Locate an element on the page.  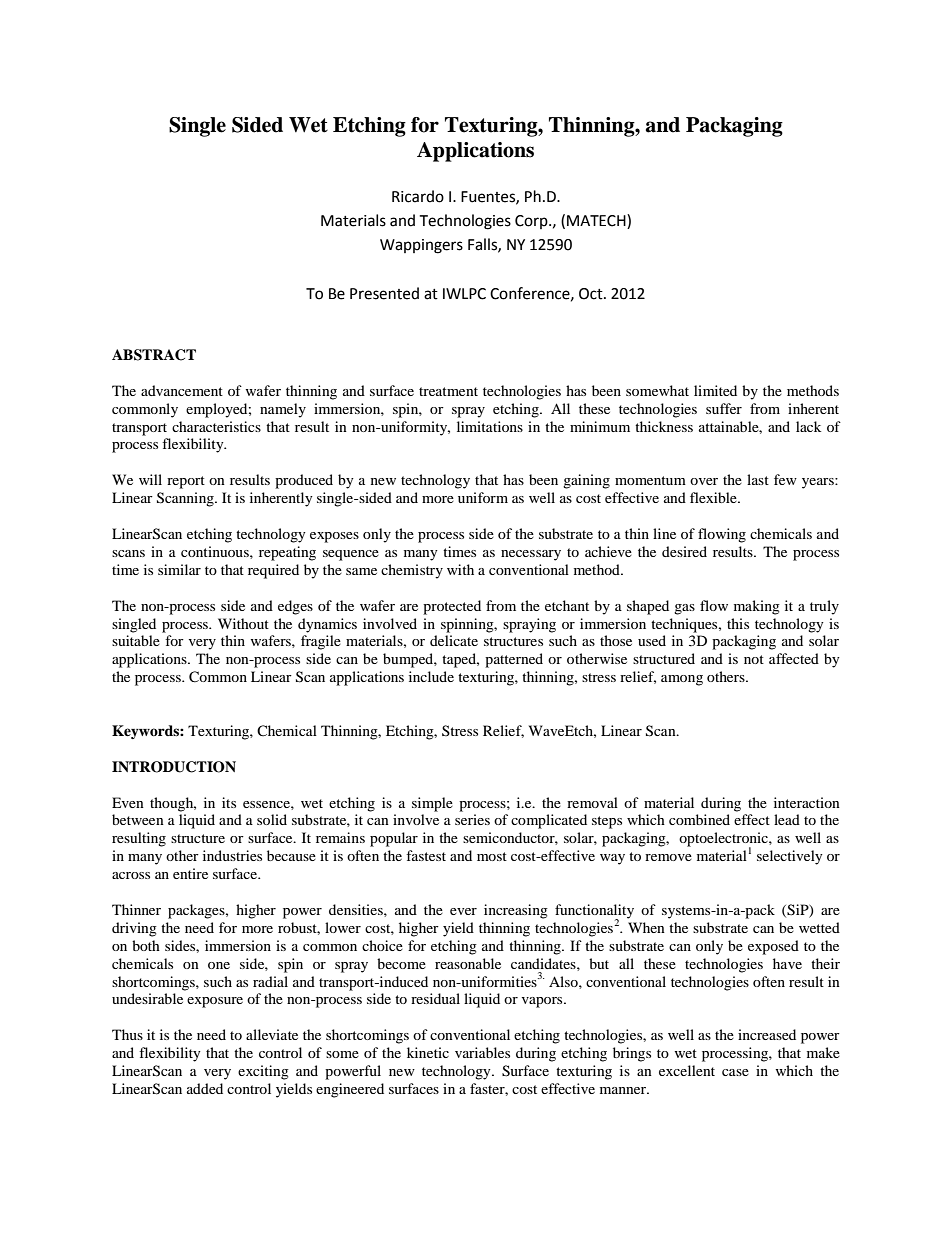
variables is located at coordinates (482, 1052).
